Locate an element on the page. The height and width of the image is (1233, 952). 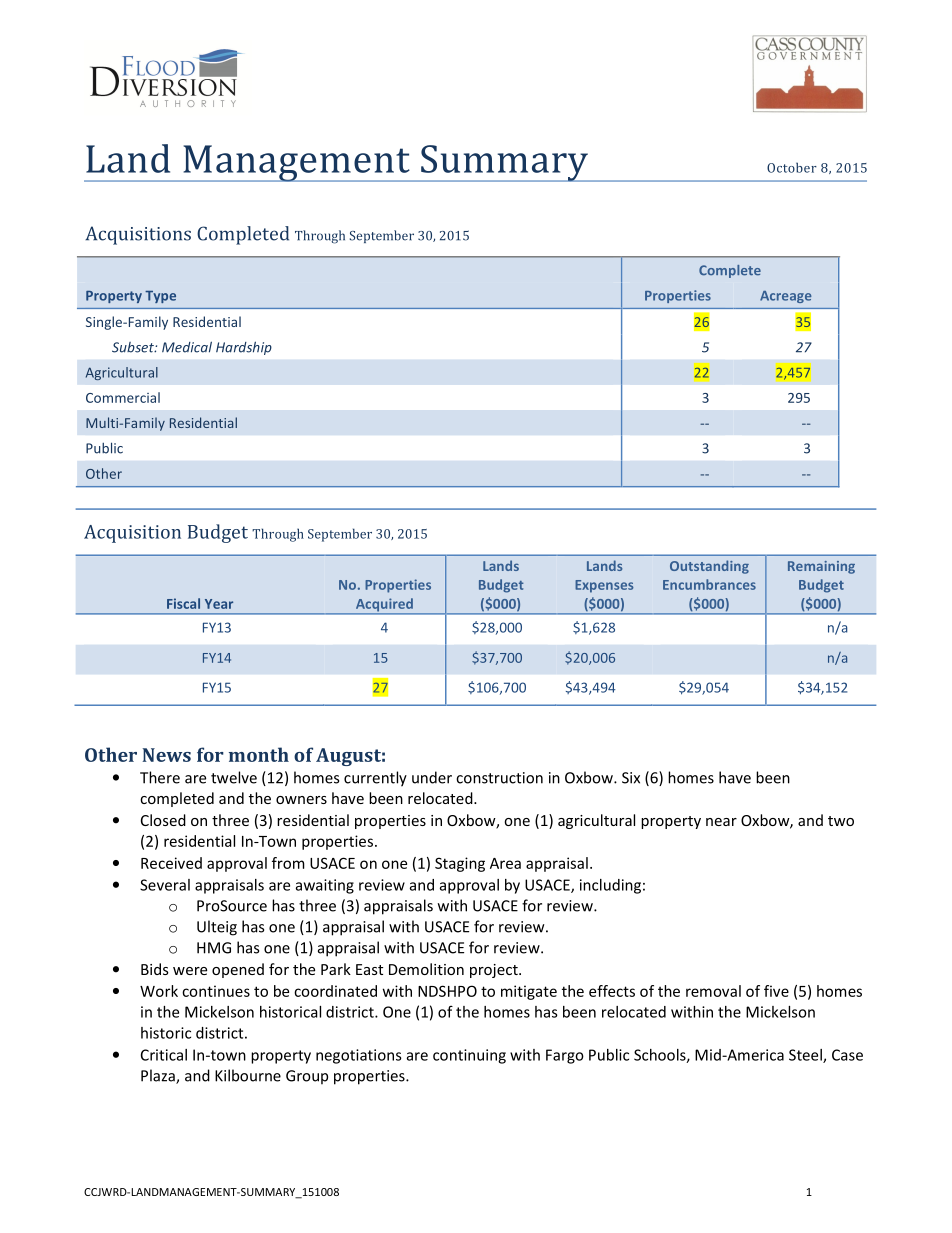
Area is located at coordinates (505, 863).
